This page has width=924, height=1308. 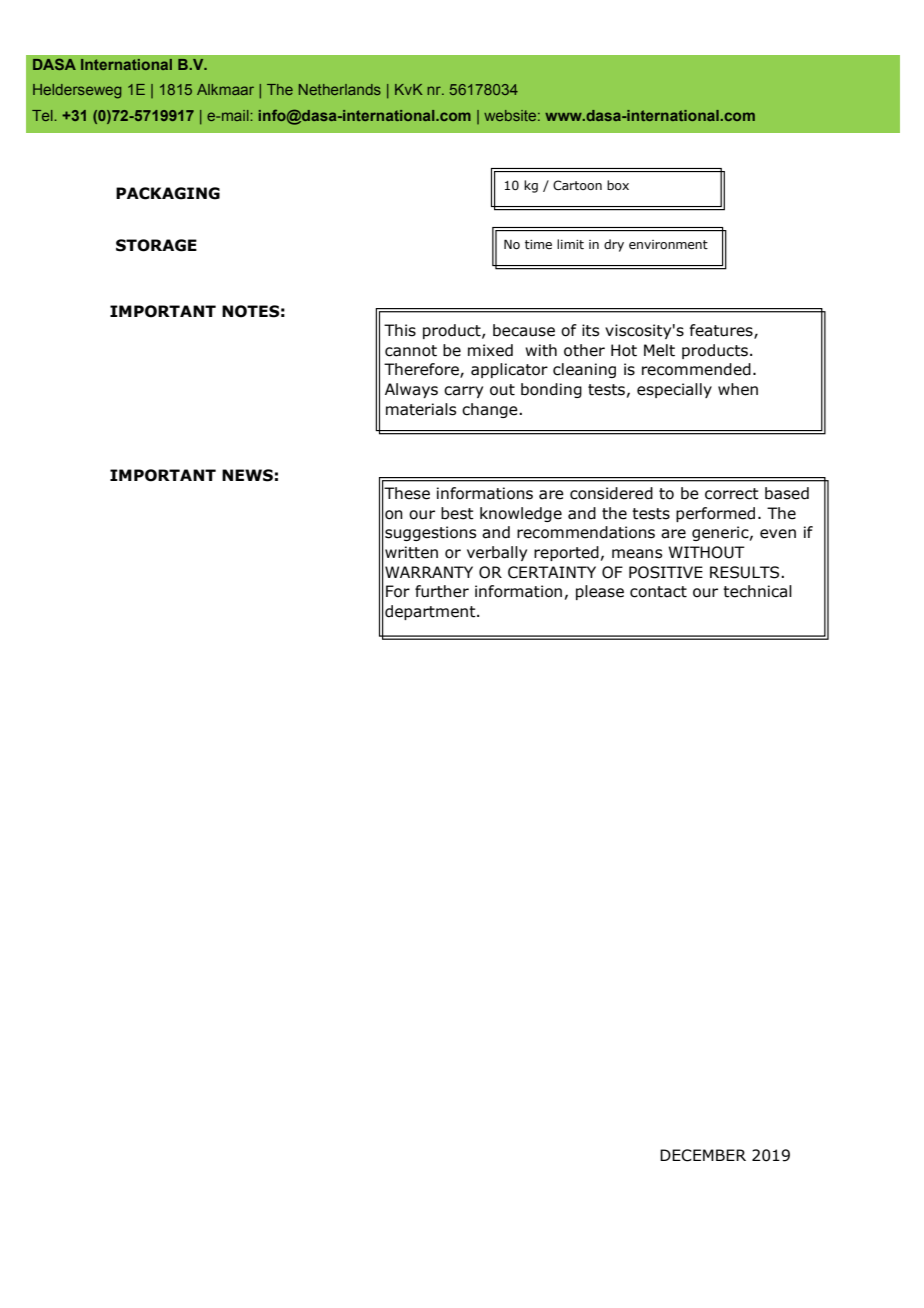 I want to click on box, so click(x=618, y=185).
